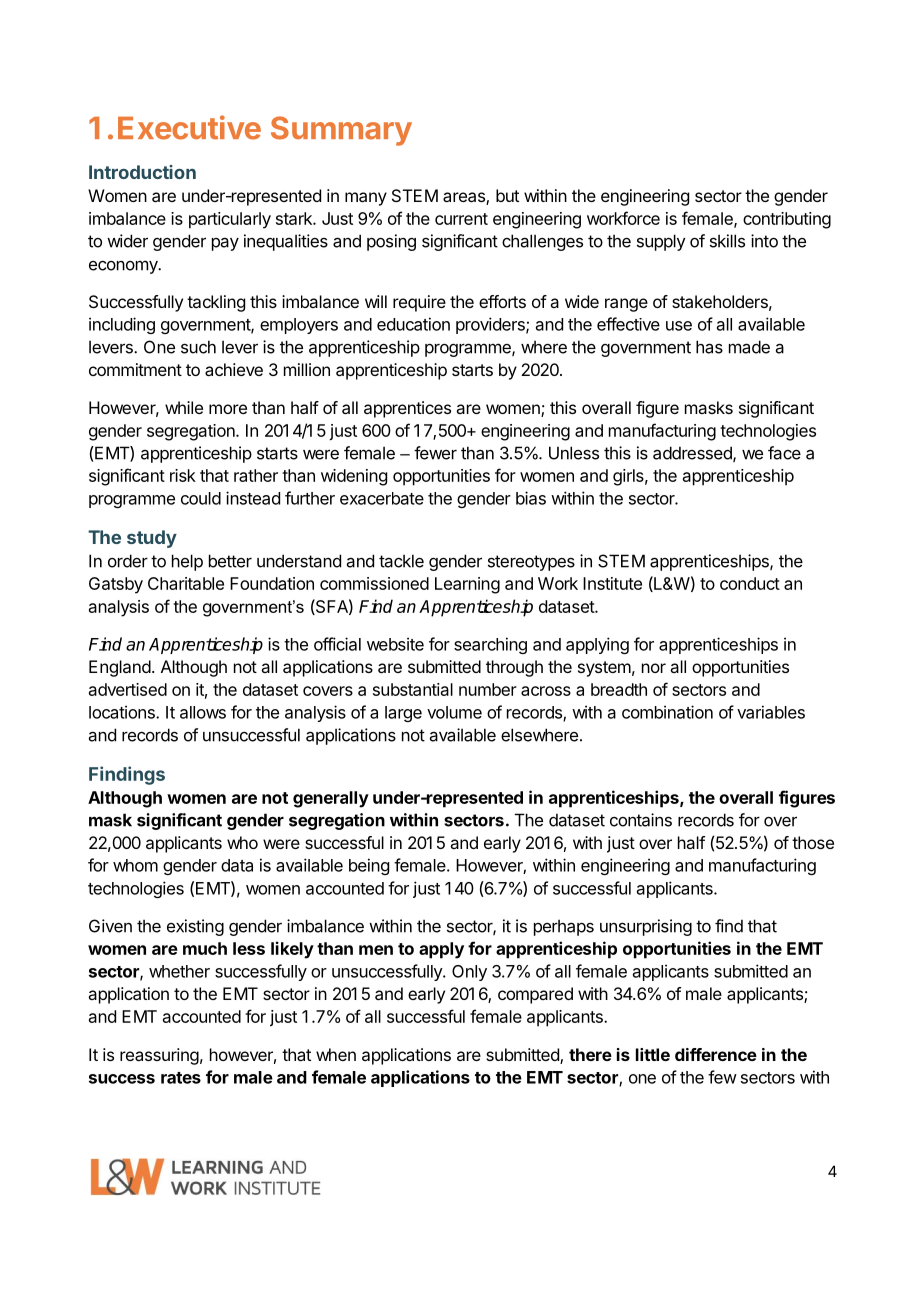 The height and width of the screenshot is (1308, 924). I want to click on contributing, so click(787, 220).
